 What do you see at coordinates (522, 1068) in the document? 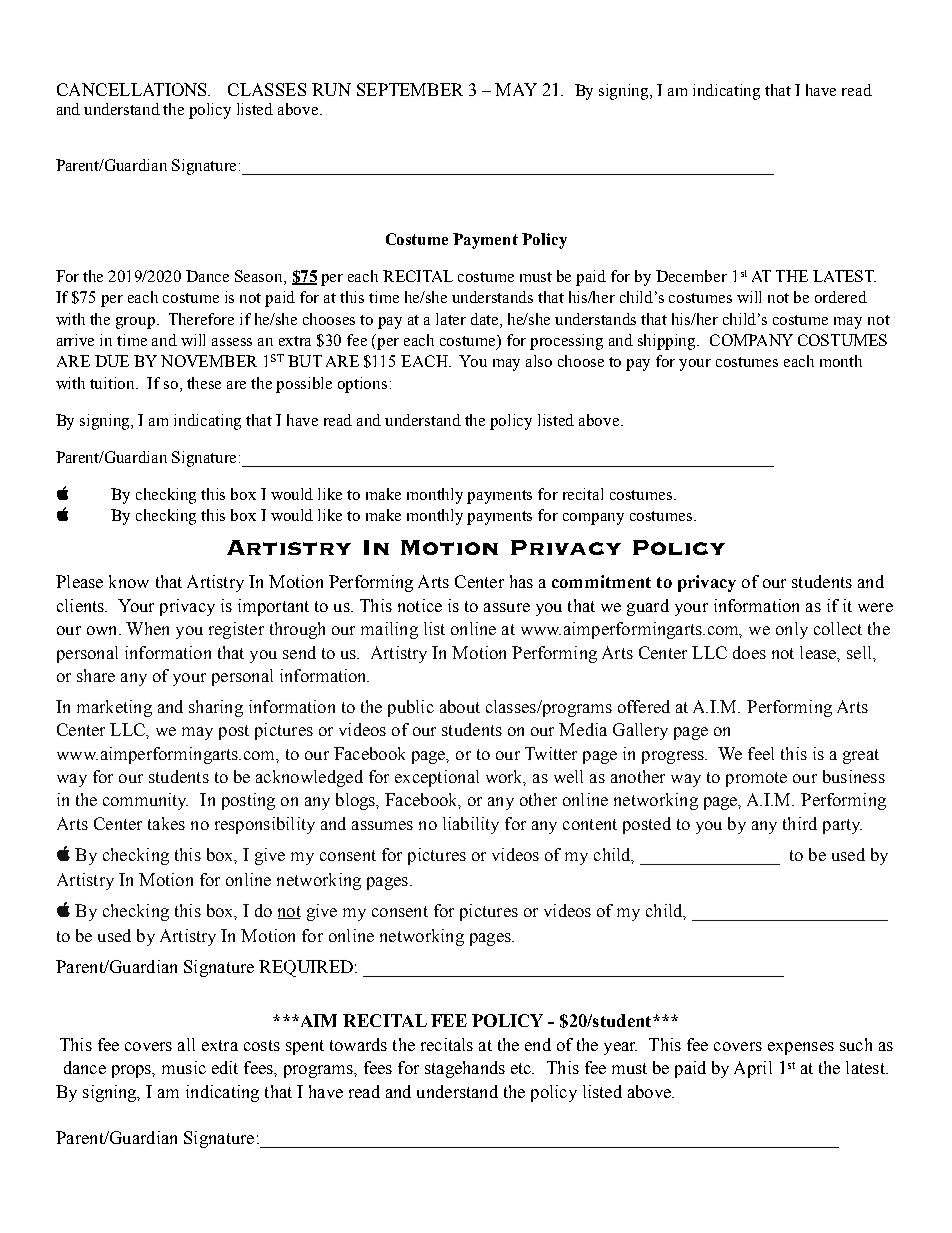
I see `etc` at bounding box center [522, 1068].
